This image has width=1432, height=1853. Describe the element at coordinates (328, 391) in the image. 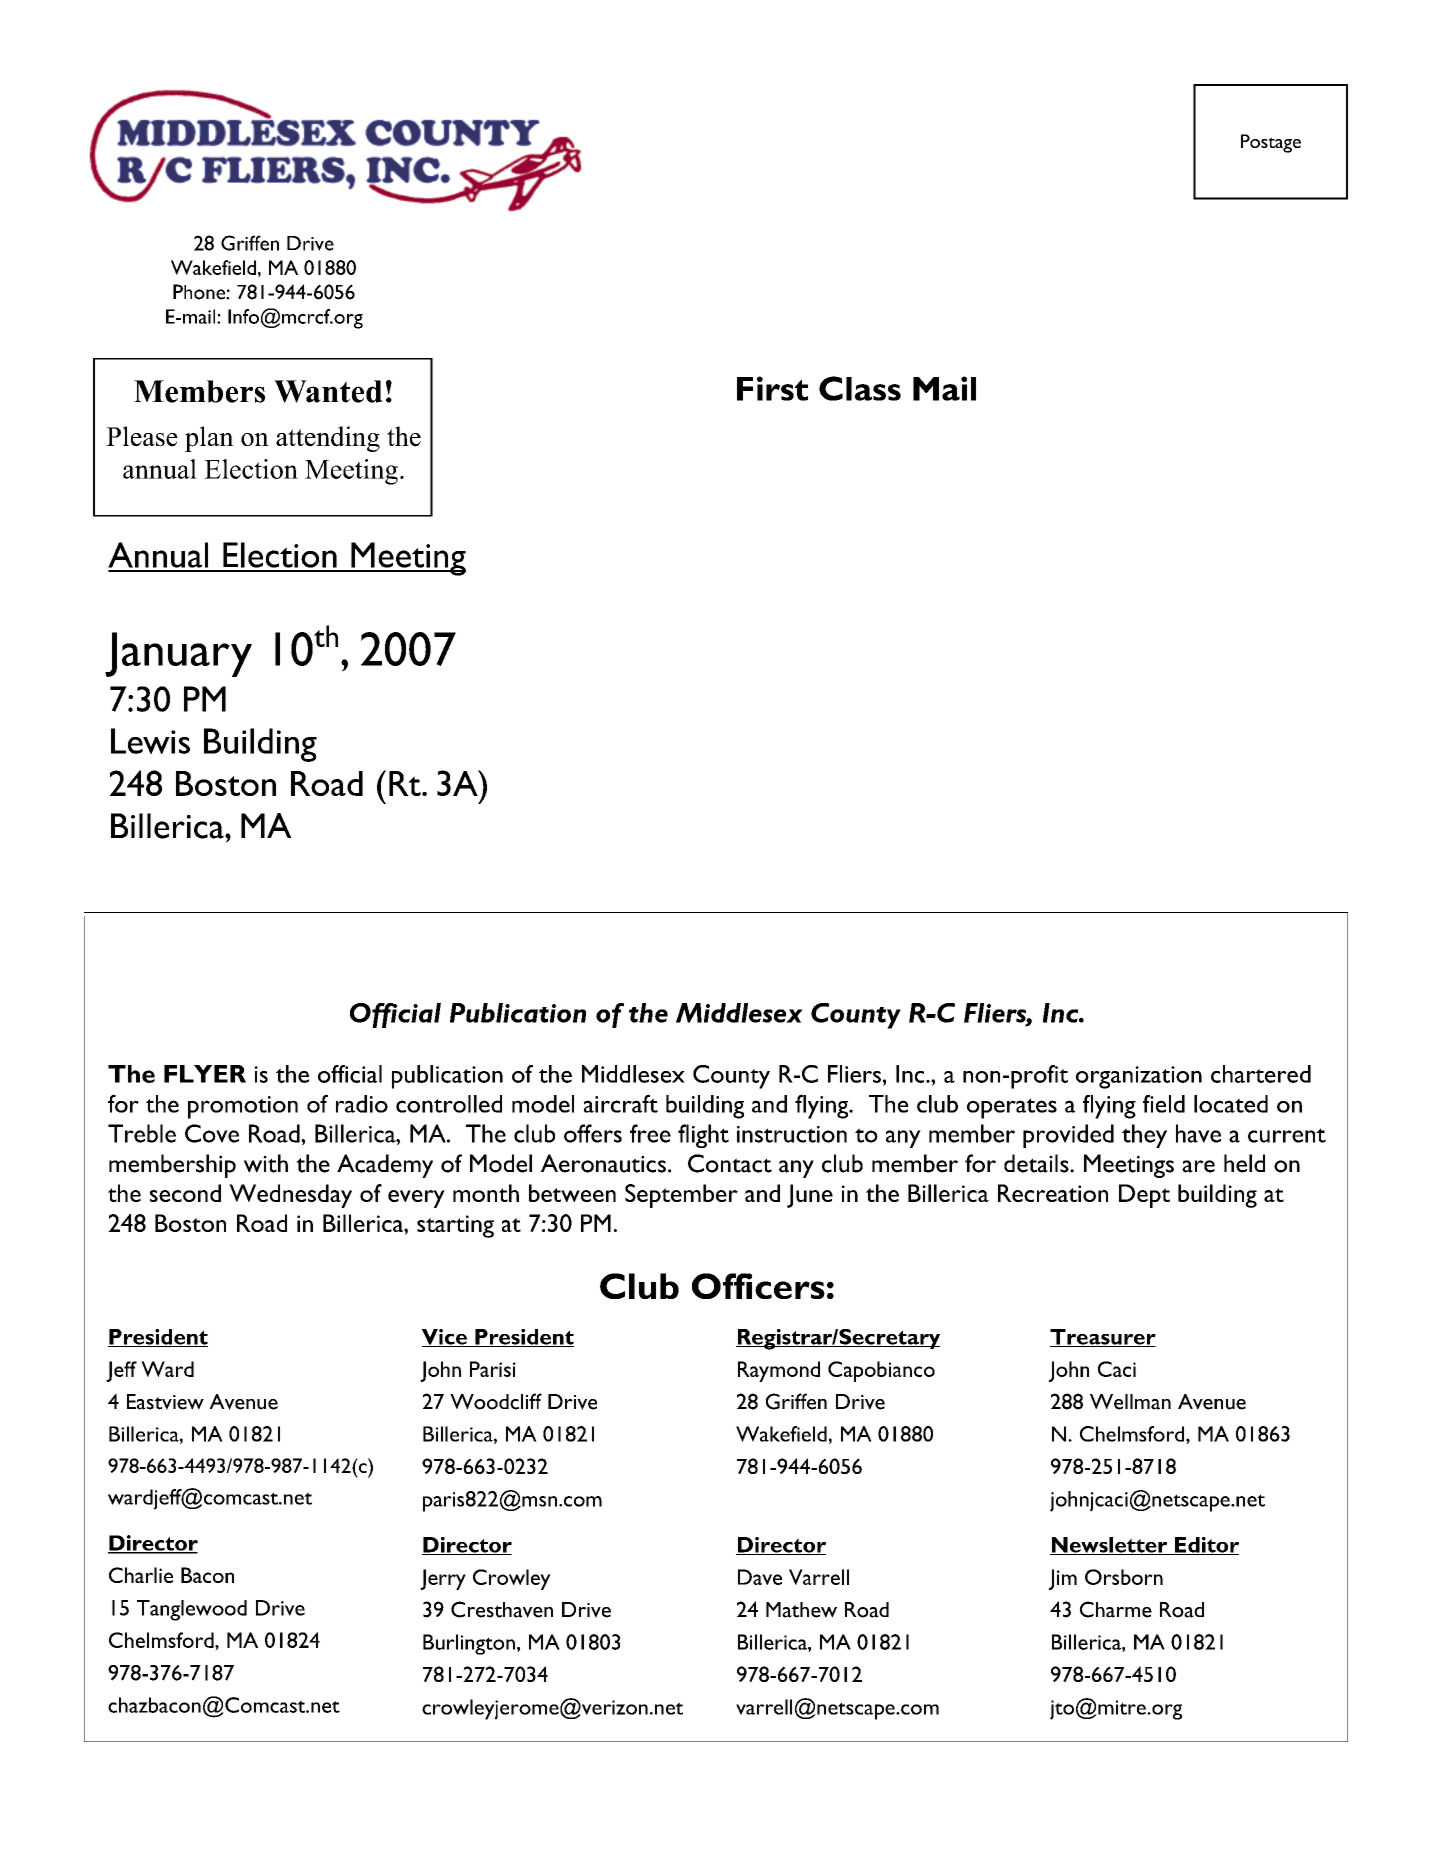

I see `Wanted` at that location.
